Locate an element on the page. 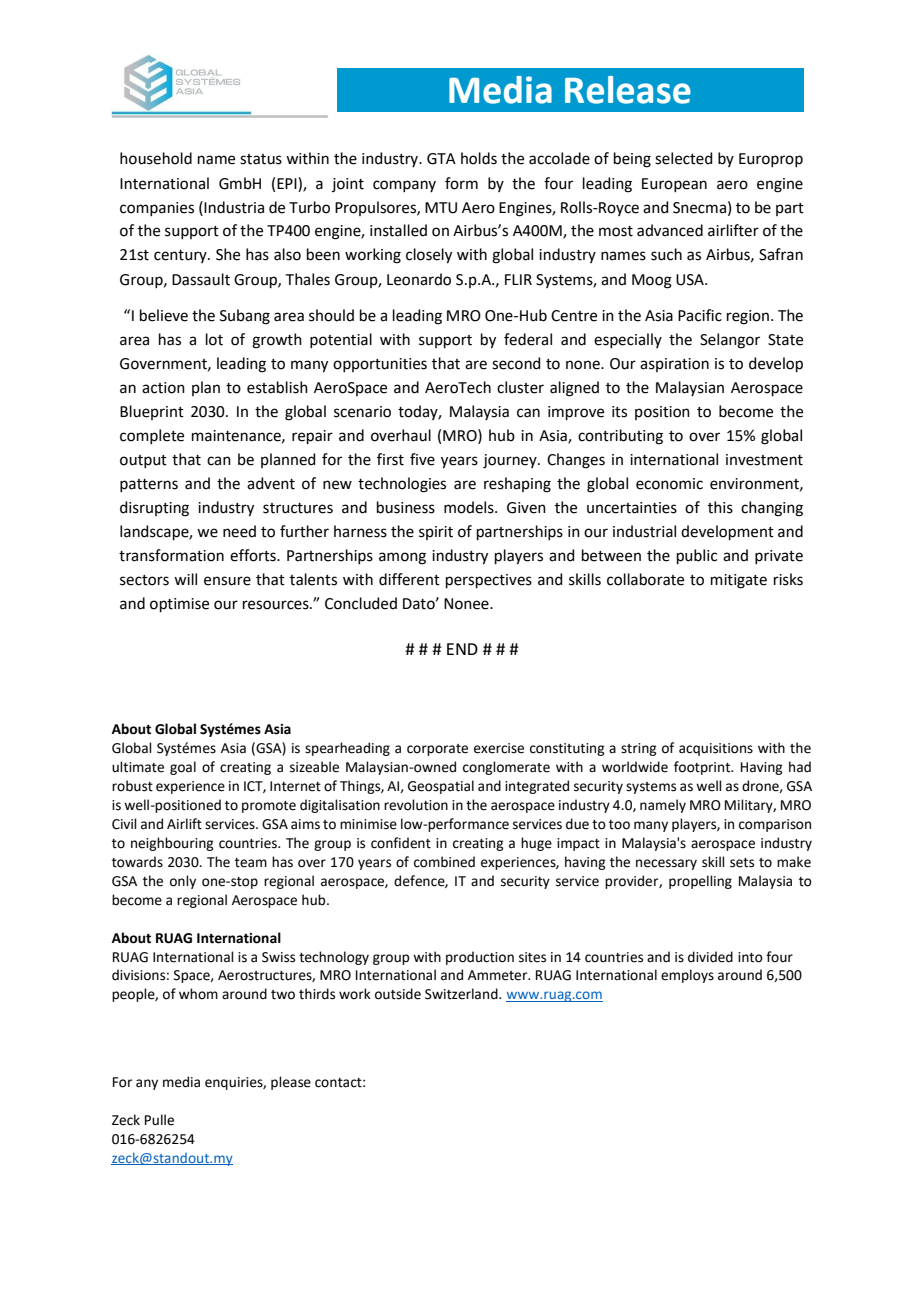  selected is located at coordinates (684, 158).
